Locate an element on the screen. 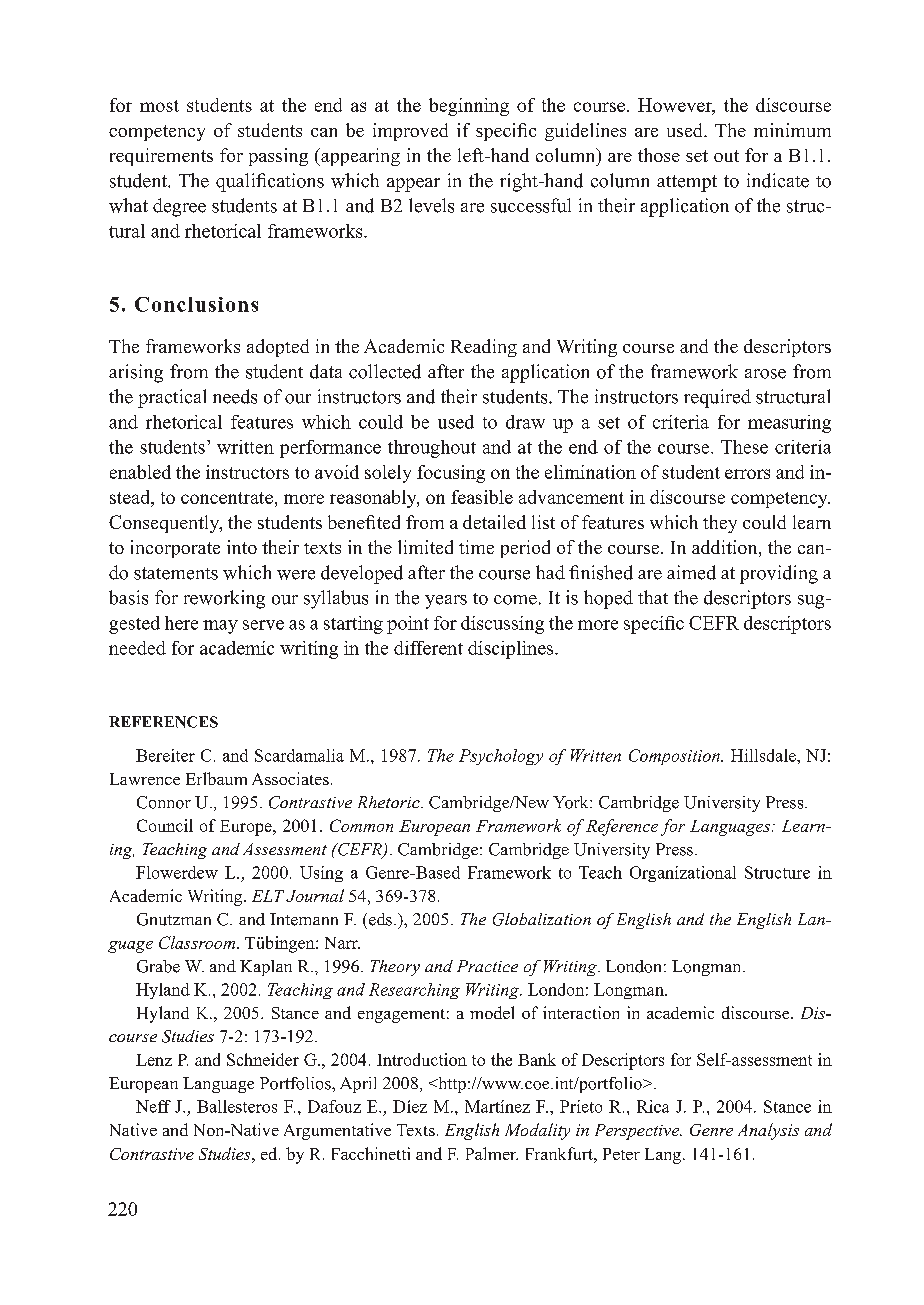 This screenshot has width=924, height=1305. years is located at coordinates (446, 602).
